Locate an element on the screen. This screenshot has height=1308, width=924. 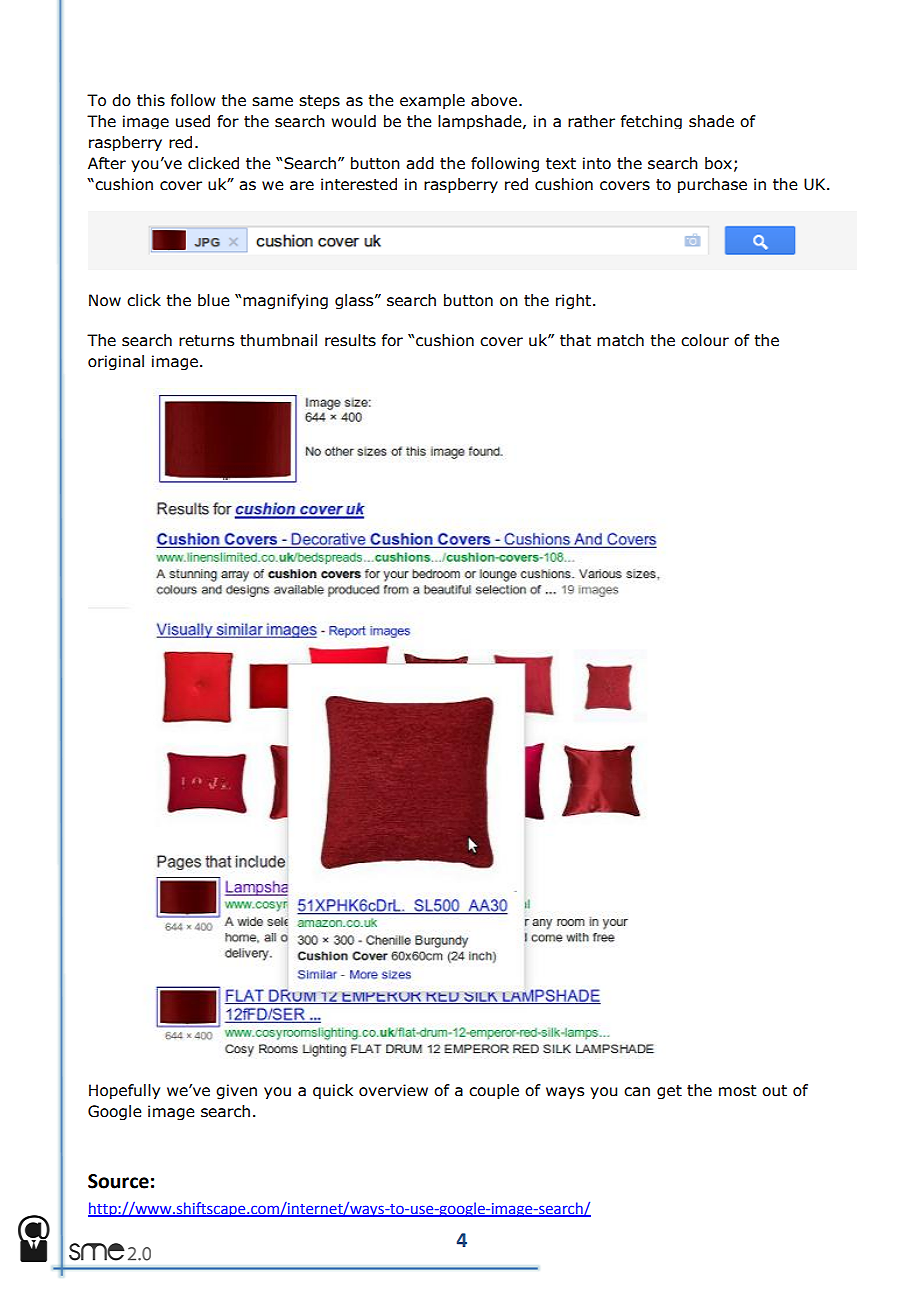
original is located at coordinates (116, 362).
